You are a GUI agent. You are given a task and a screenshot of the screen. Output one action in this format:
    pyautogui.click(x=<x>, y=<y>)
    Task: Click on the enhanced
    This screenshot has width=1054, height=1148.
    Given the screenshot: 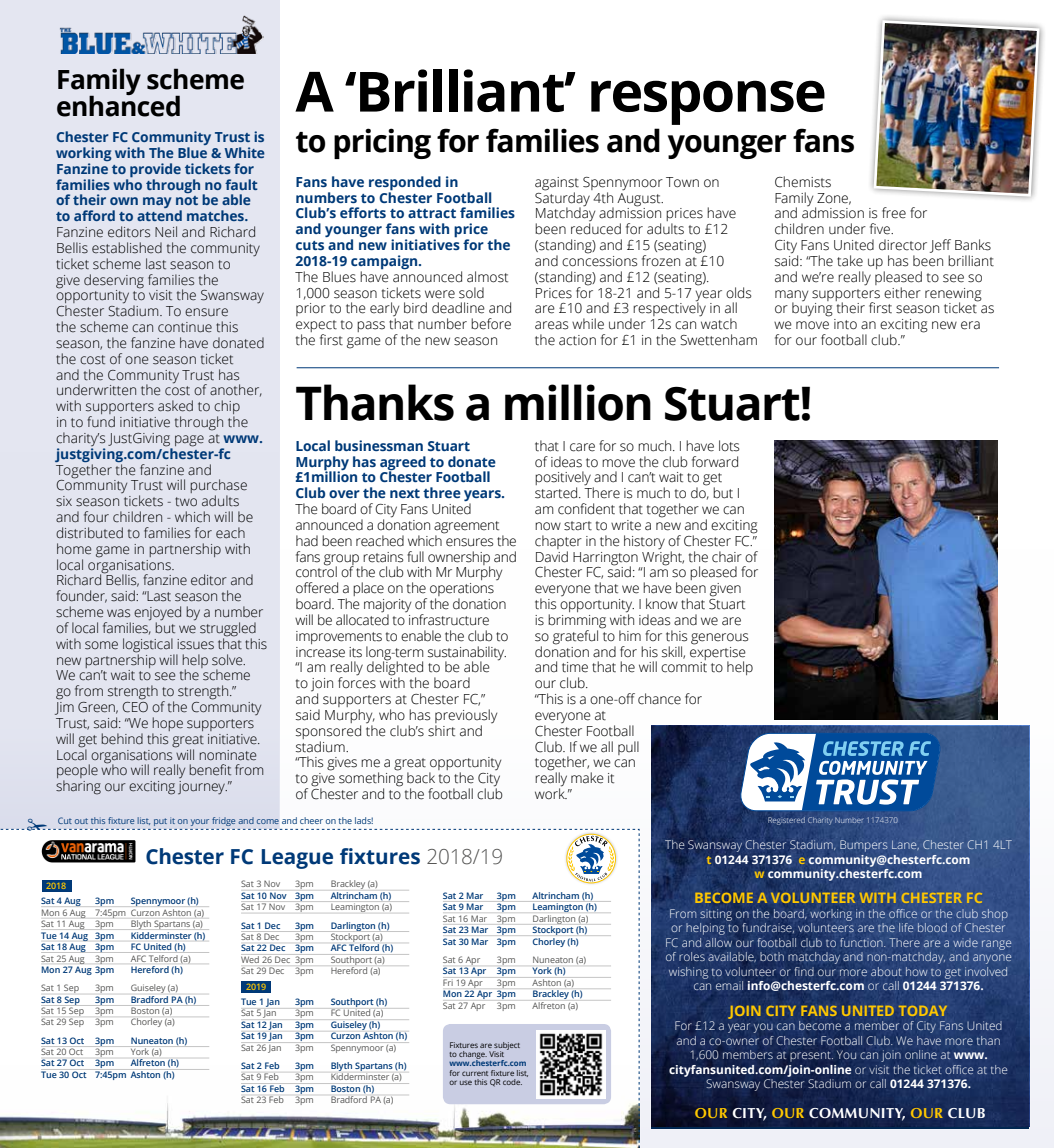 What is the action you would take?
    pyautogui.click(x=118, y=105)
